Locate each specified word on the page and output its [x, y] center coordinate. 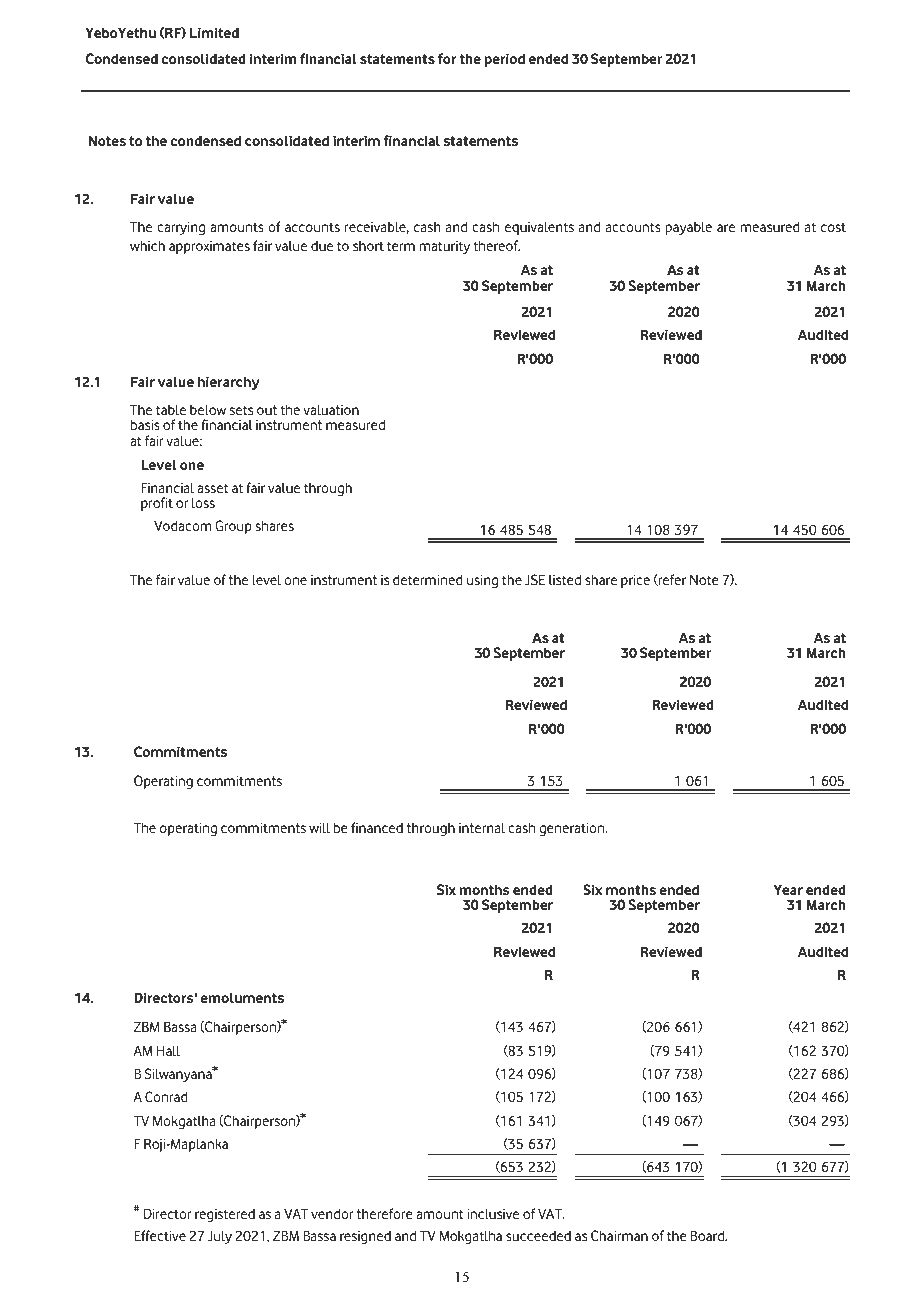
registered [225, 1215]
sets [241, 410]
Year [788, 889]
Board [708, 1235]
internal [482, 827]
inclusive [493, 1213]
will [319, 827]
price [635, 581]
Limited [214, 32]
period [505, 60]
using [482, 581]
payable [688, 228]
